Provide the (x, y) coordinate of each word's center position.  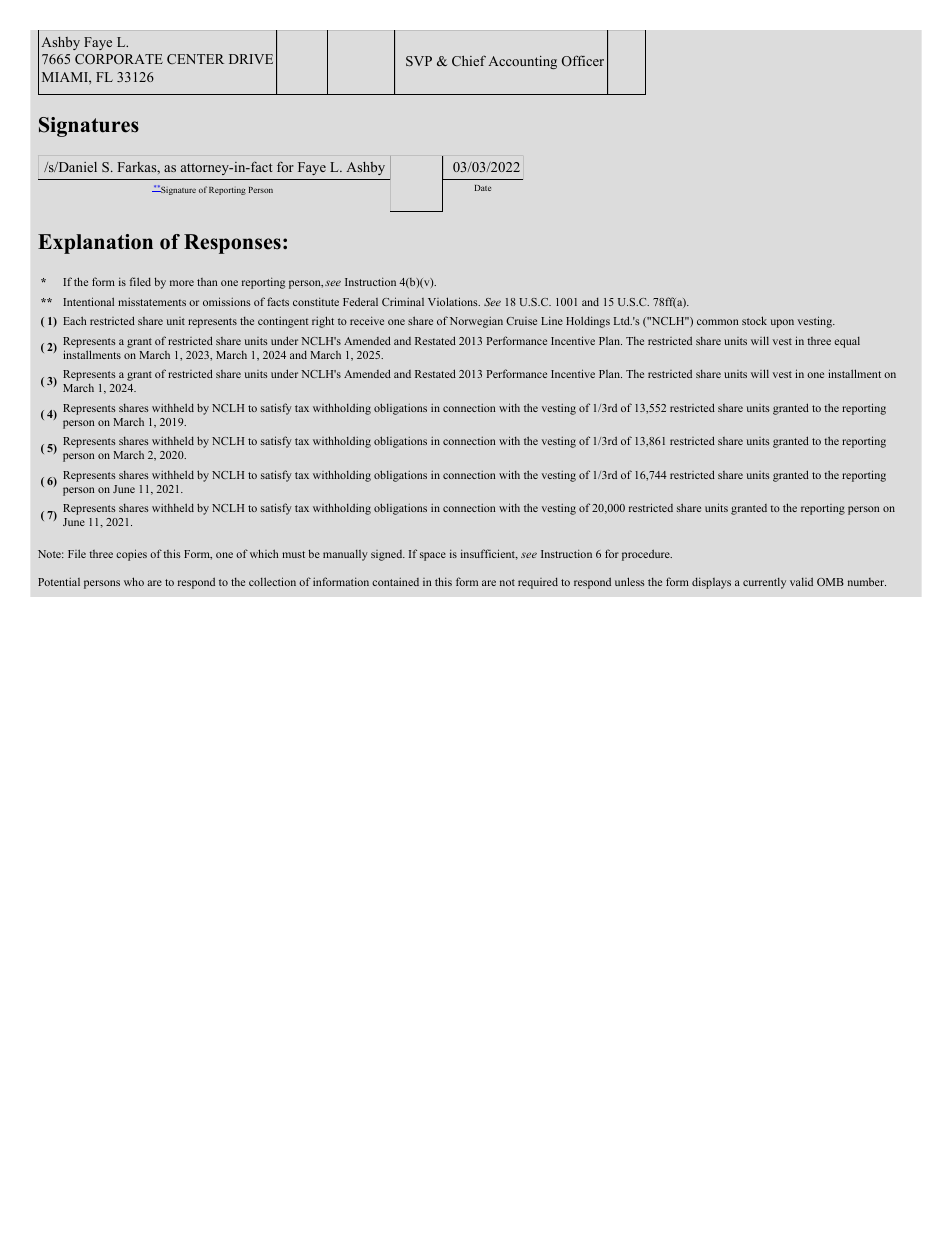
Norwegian (476, 322)
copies (131, 555)
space (433, 556)
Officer (583, 60)
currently (764, 583)
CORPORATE (119, 59)
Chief (469, 60)
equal (847, 342)
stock (754, 320)
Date (483, 188)
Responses (232, 244)
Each (74, 320)
